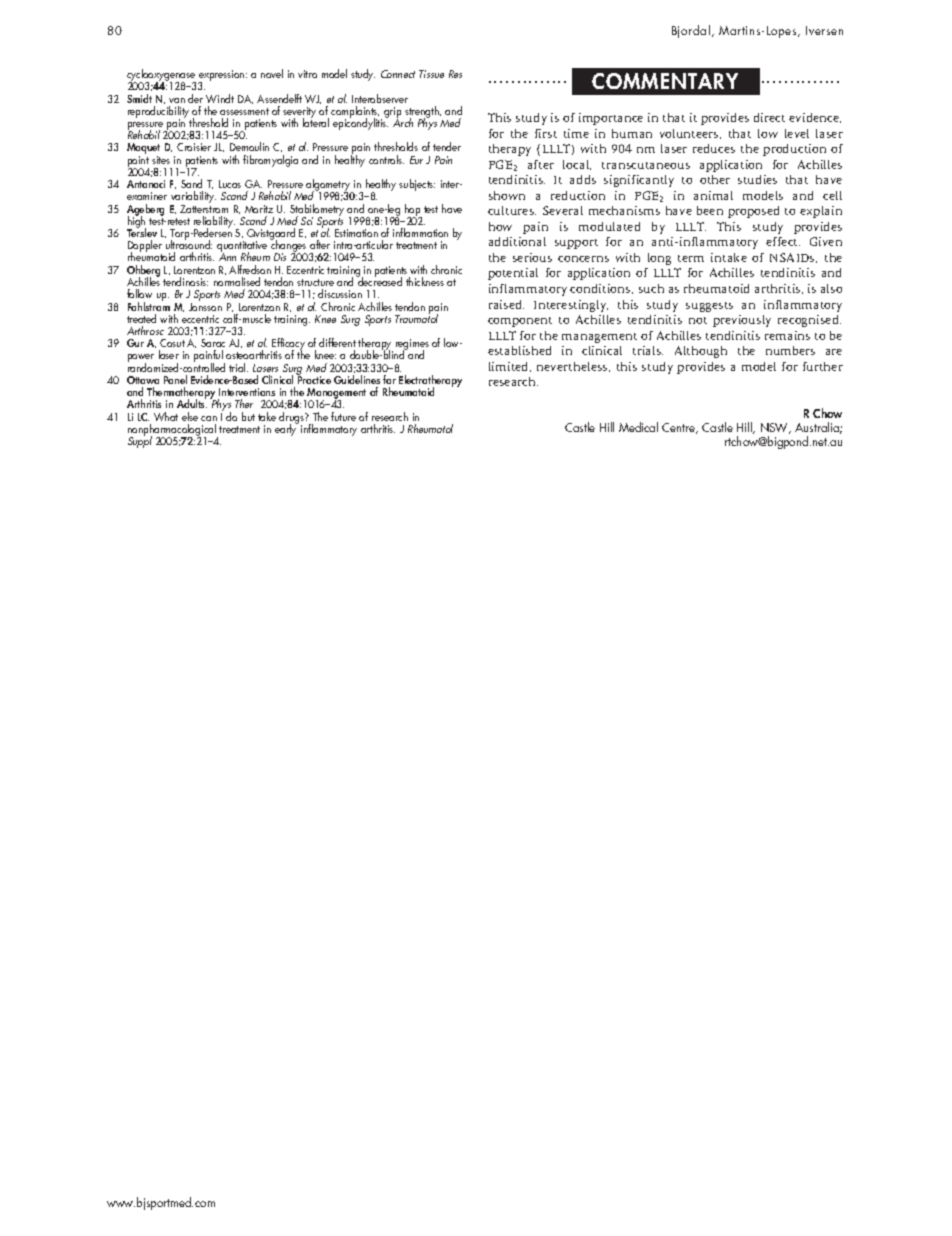 The width and height of the screenshot is (952, 1236). What do you see at coordinates (776, 428) in the screenshot?
I see `NSW` at bounding box center [776, 428].
